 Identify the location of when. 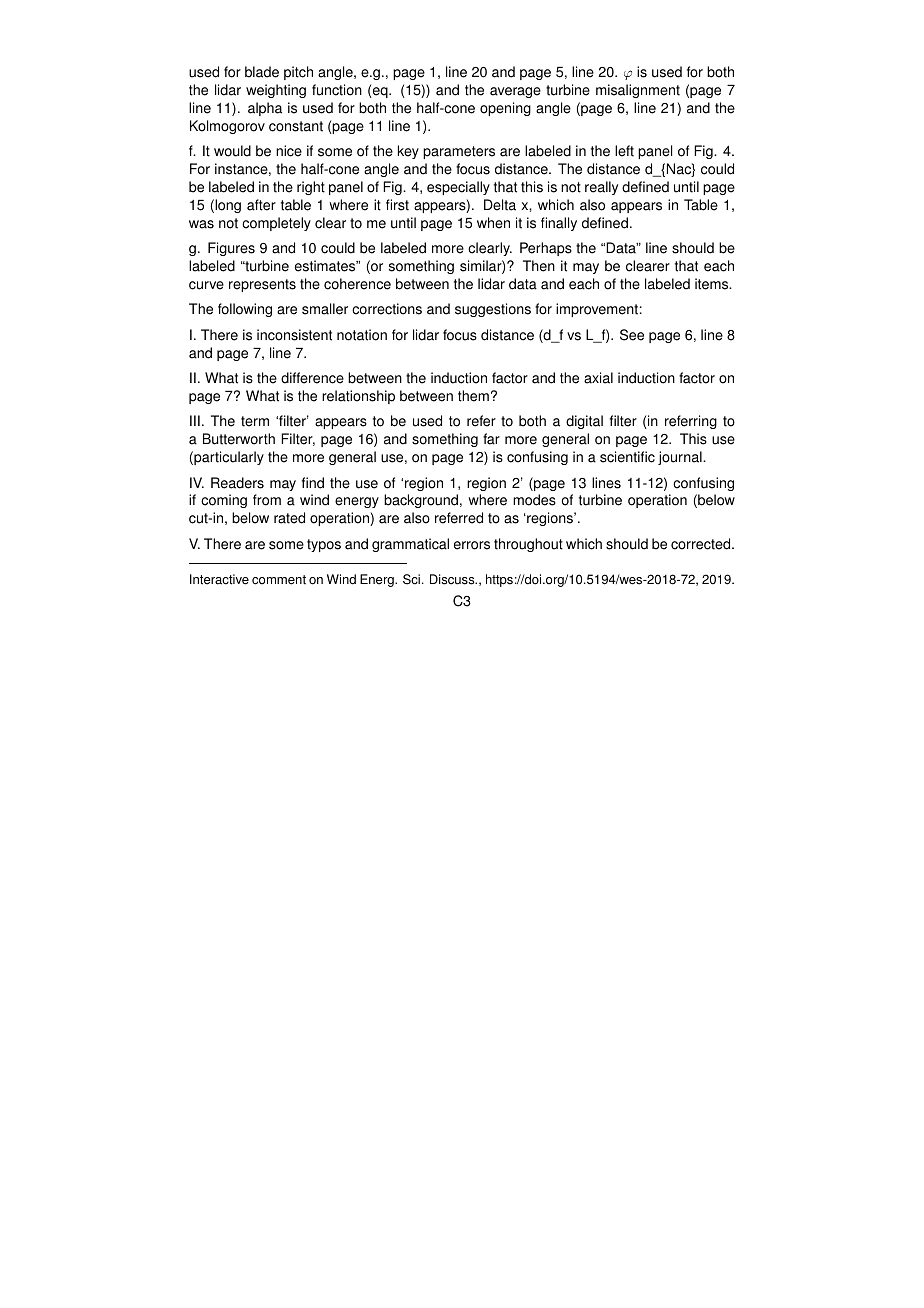
(493, 223).
